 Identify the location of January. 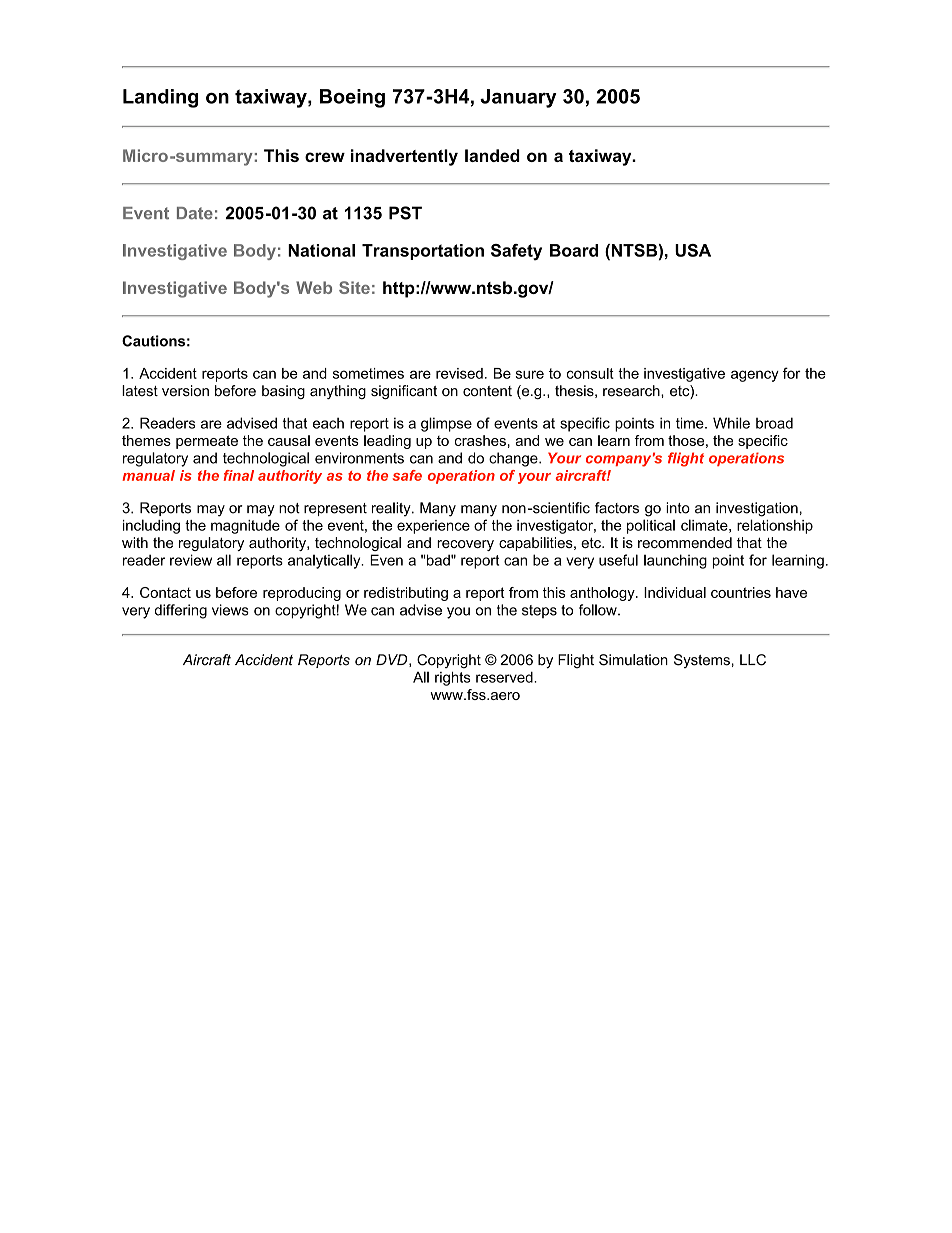
(518, 98).
